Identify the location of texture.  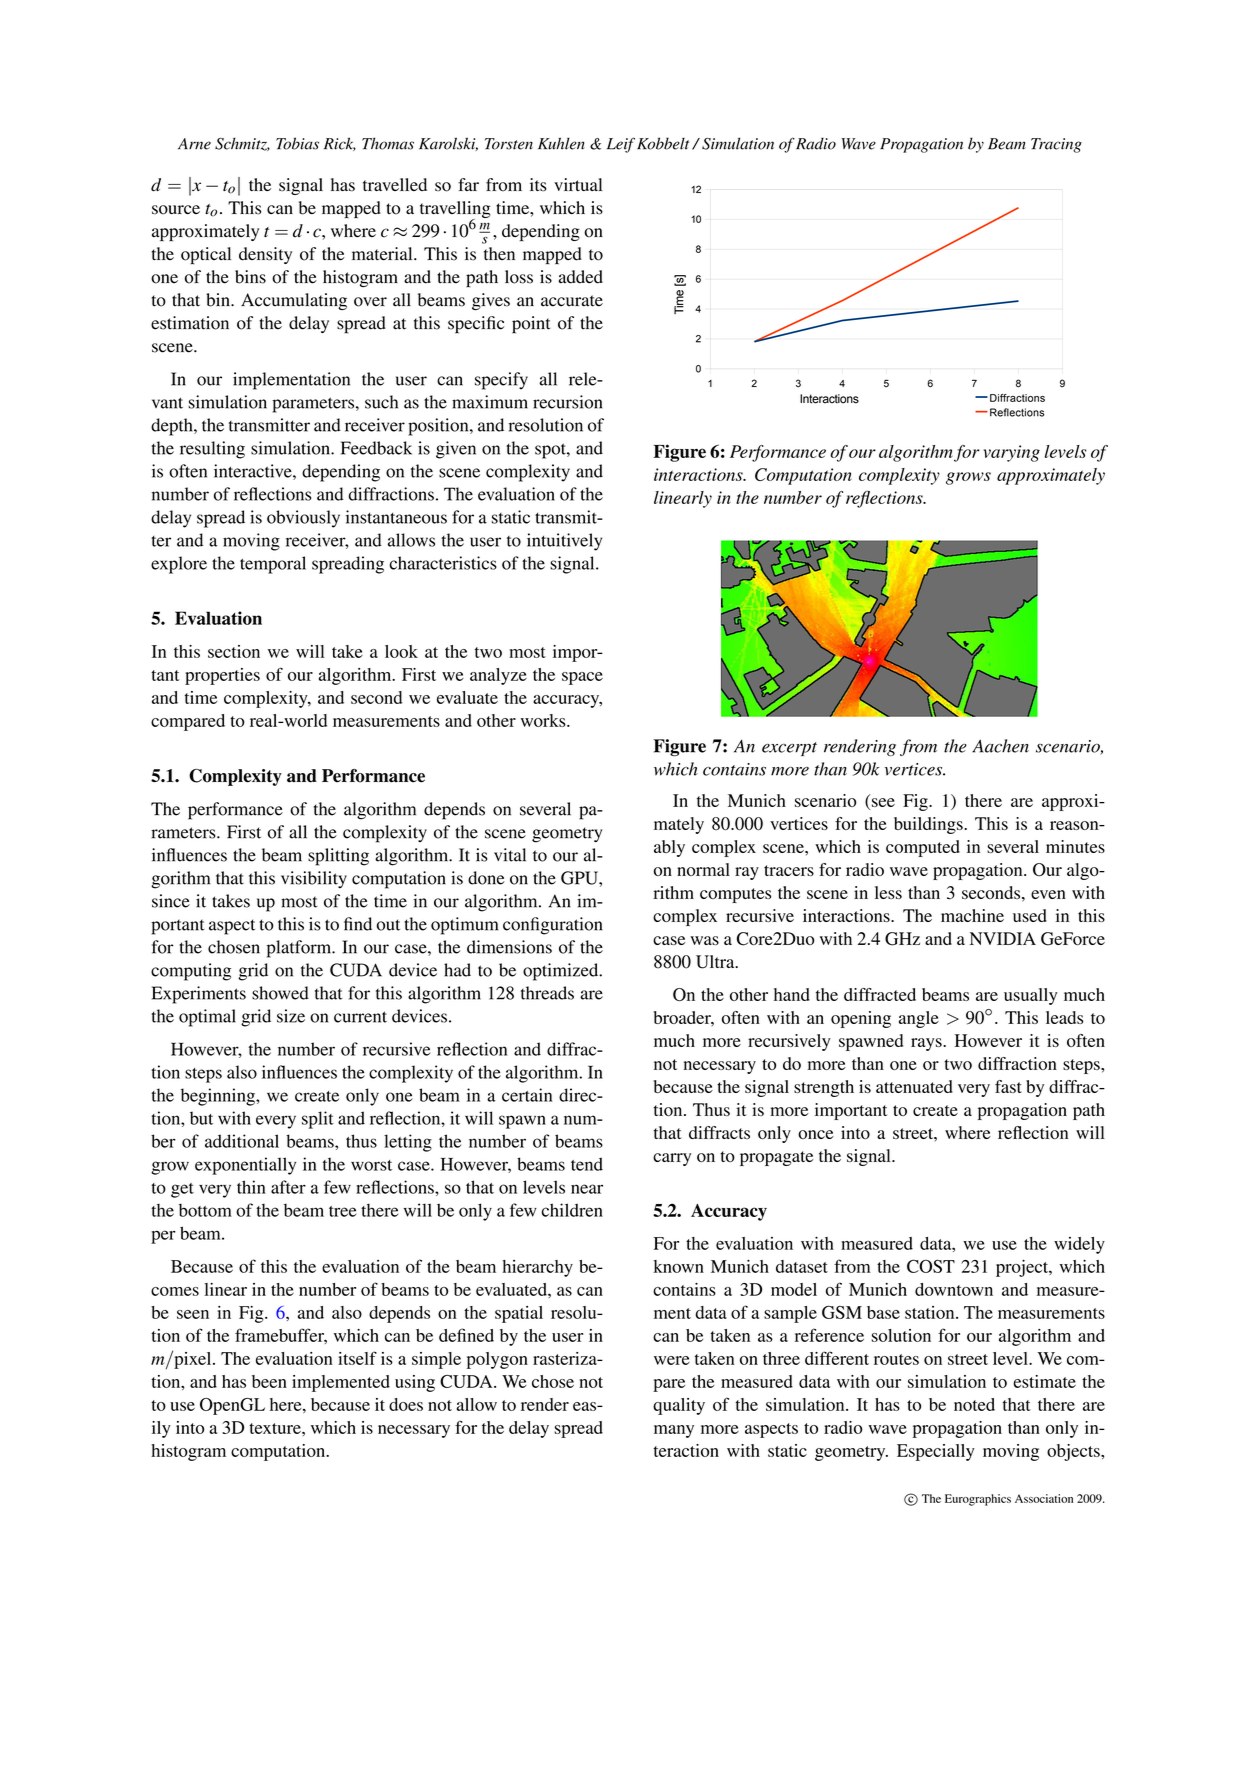
(276, 1428).
